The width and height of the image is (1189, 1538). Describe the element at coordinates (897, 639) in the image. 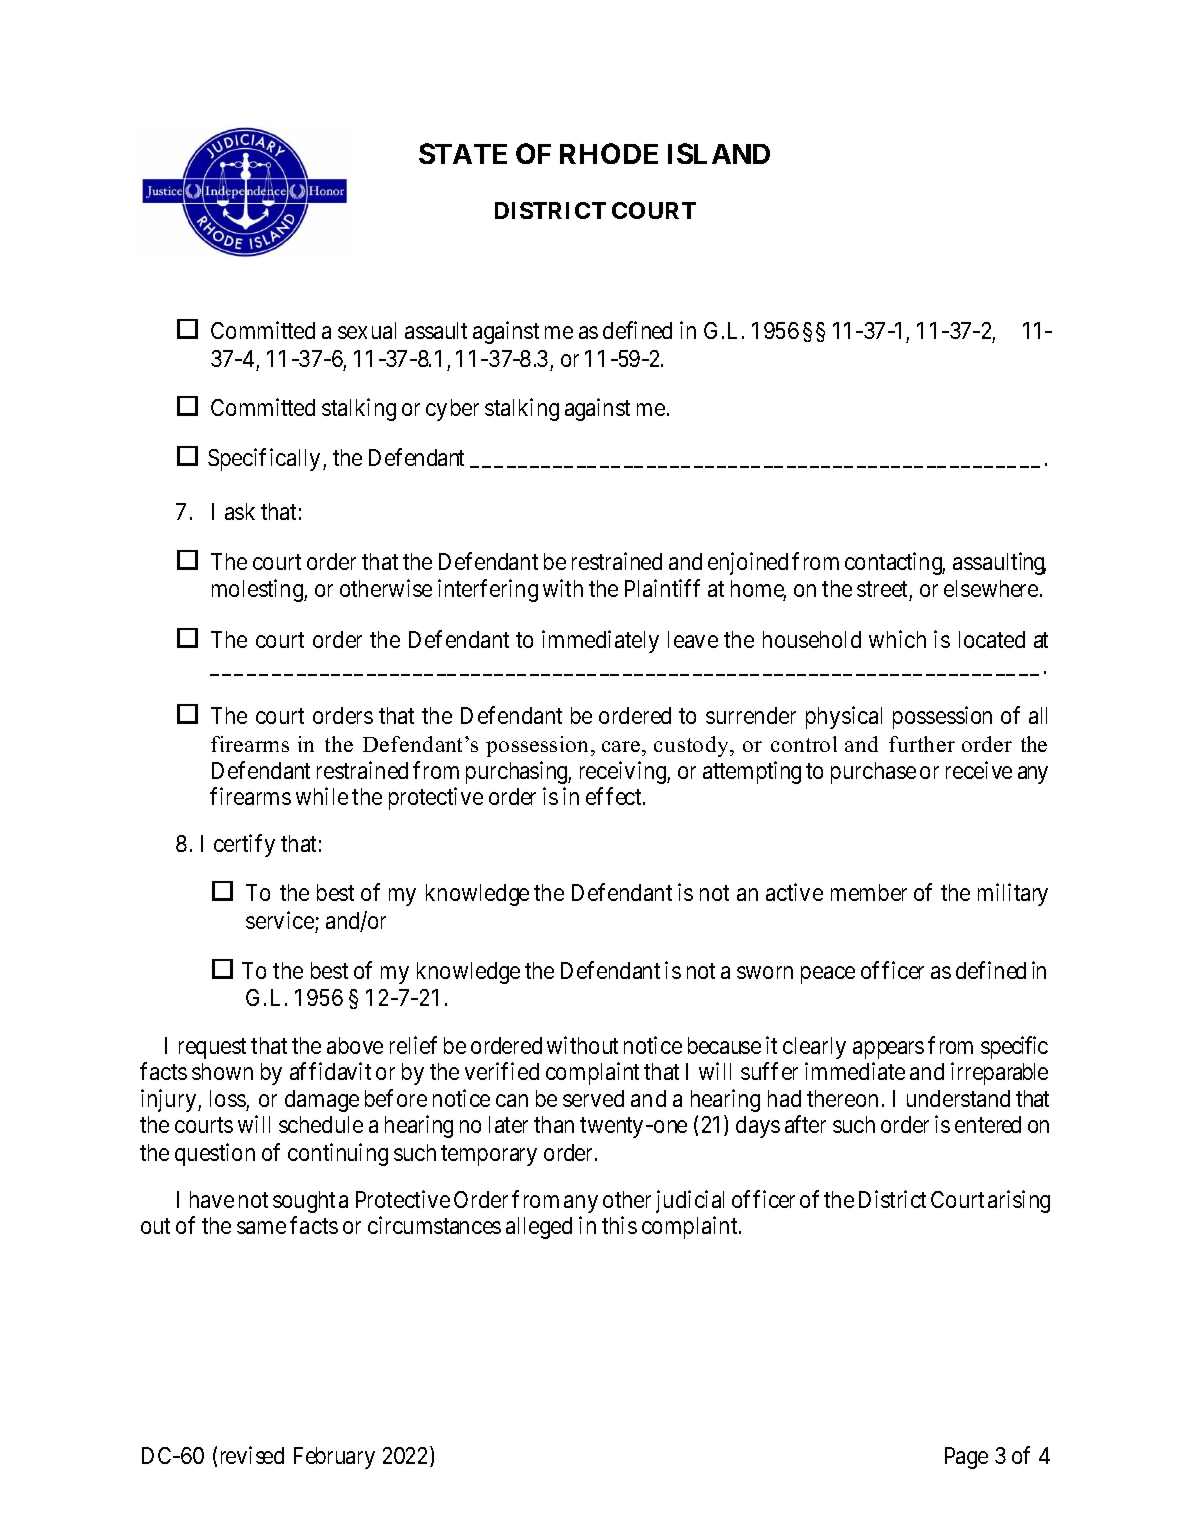

I see `which` at that location.
